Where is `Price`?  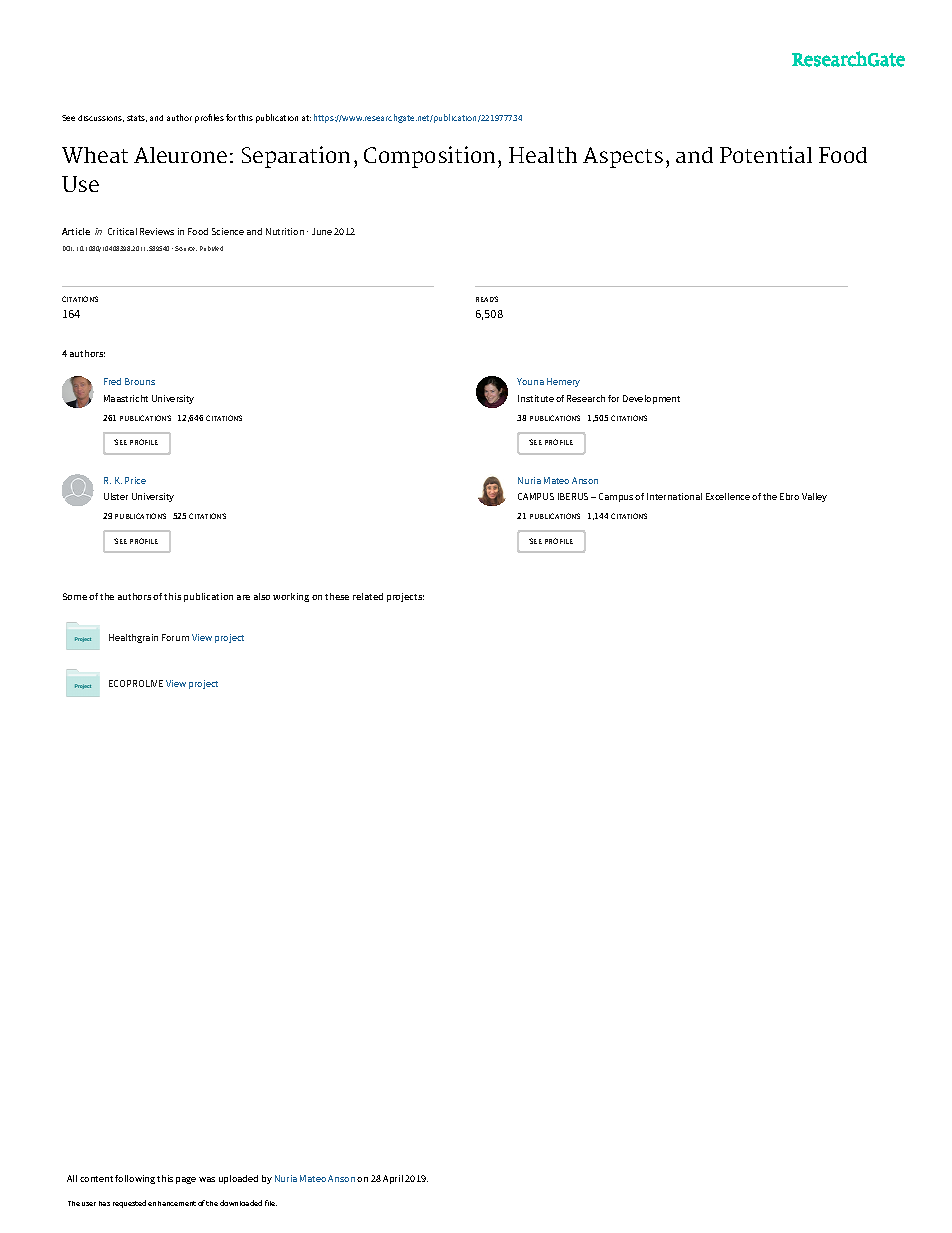
Price is located at coordinates (135, 480).
